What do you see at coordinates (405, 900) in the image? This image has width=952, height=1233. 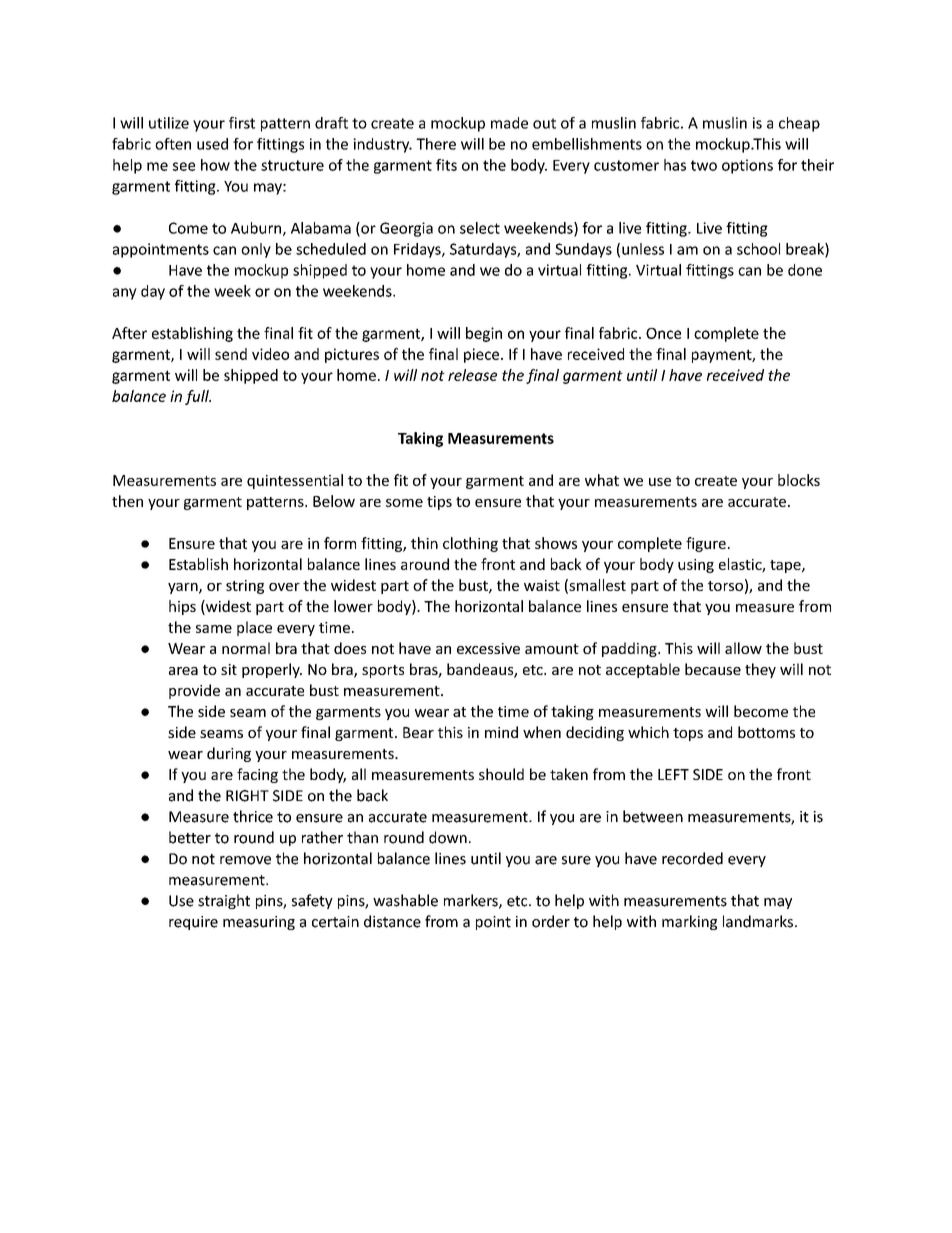 I see `washable` at bounding box center [405, 900].
